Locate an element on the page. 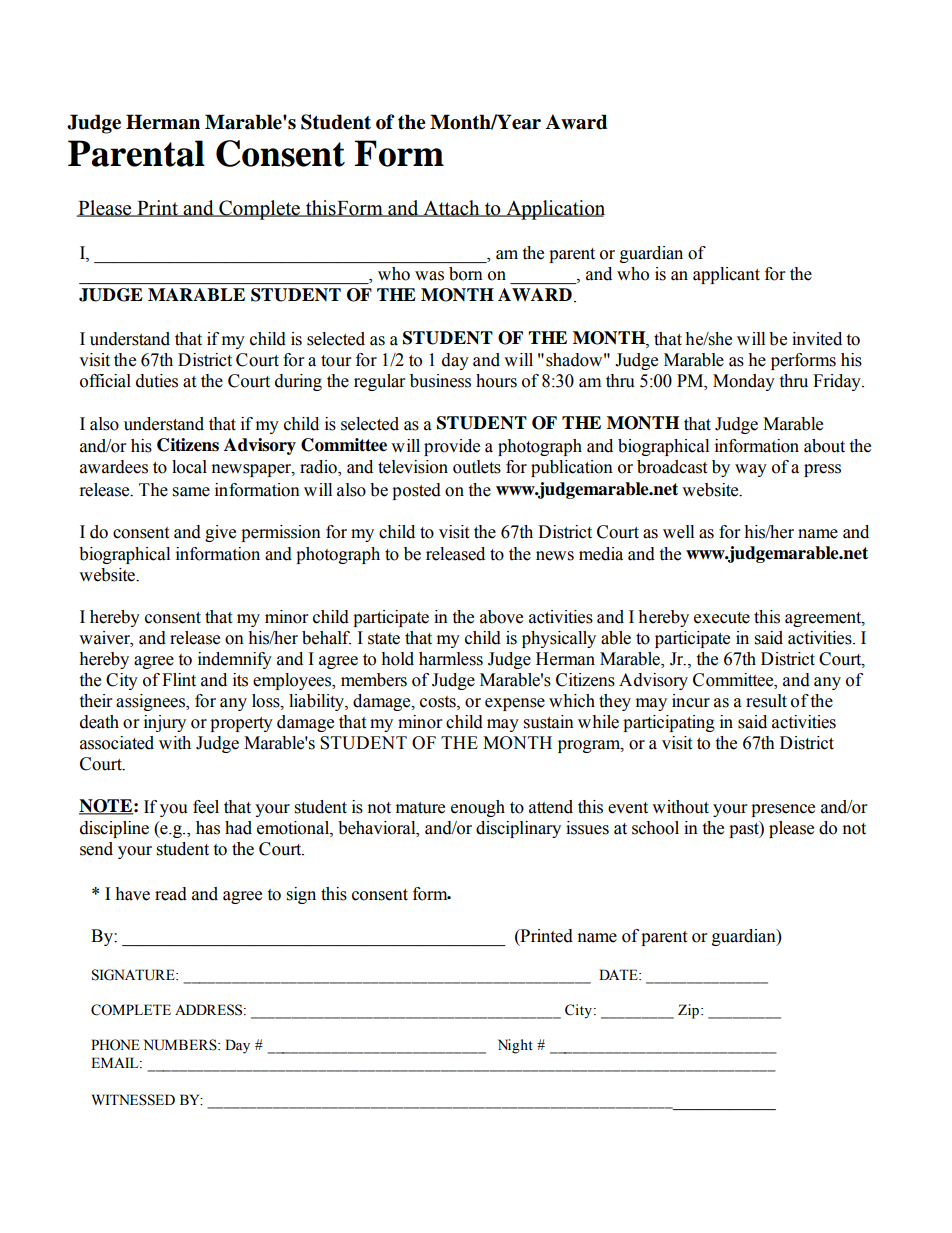  NUMBERS is located at coordinates (181, 1045).
